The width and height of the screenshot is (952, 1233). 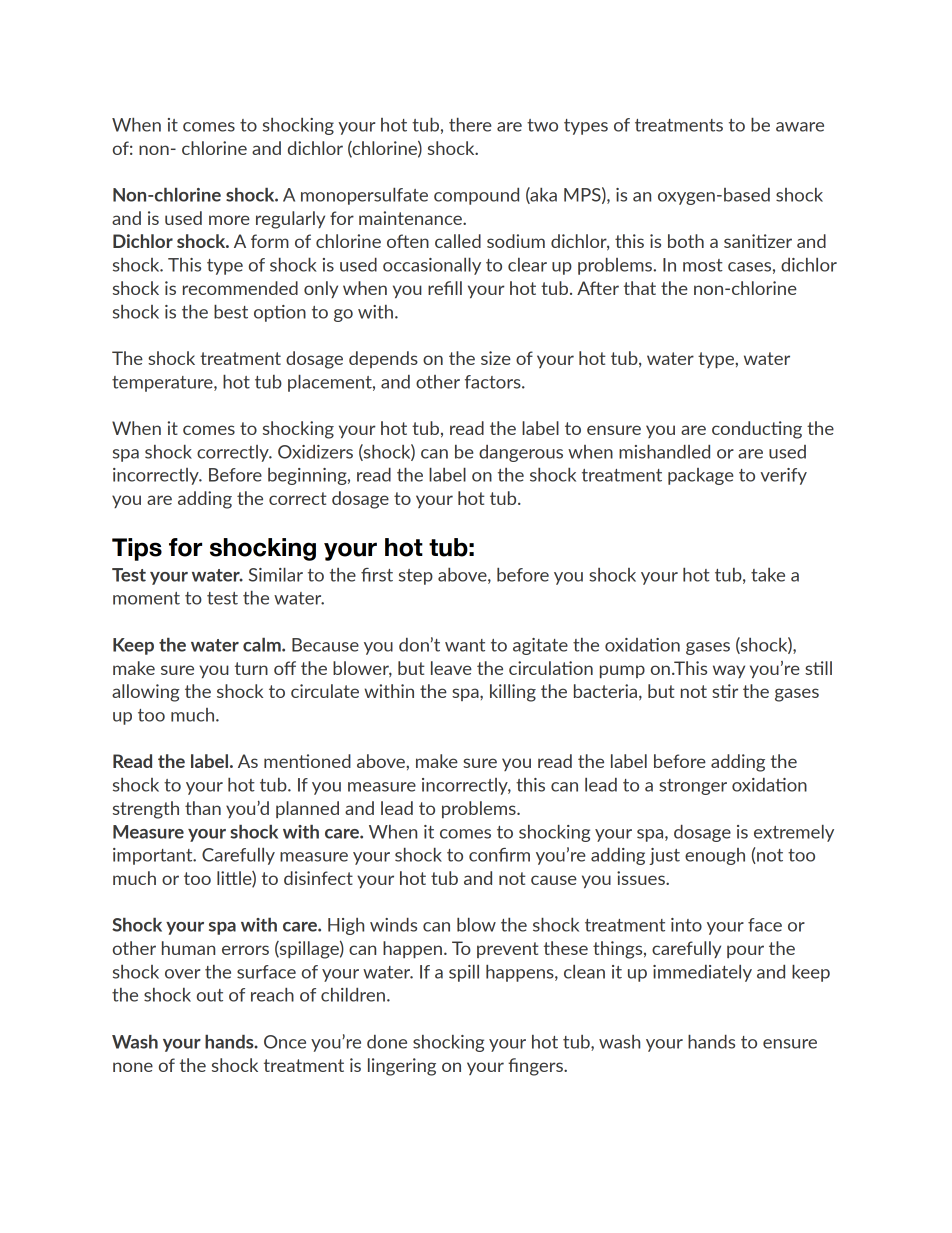 I want to click on take, so click(x=768, y=575).
